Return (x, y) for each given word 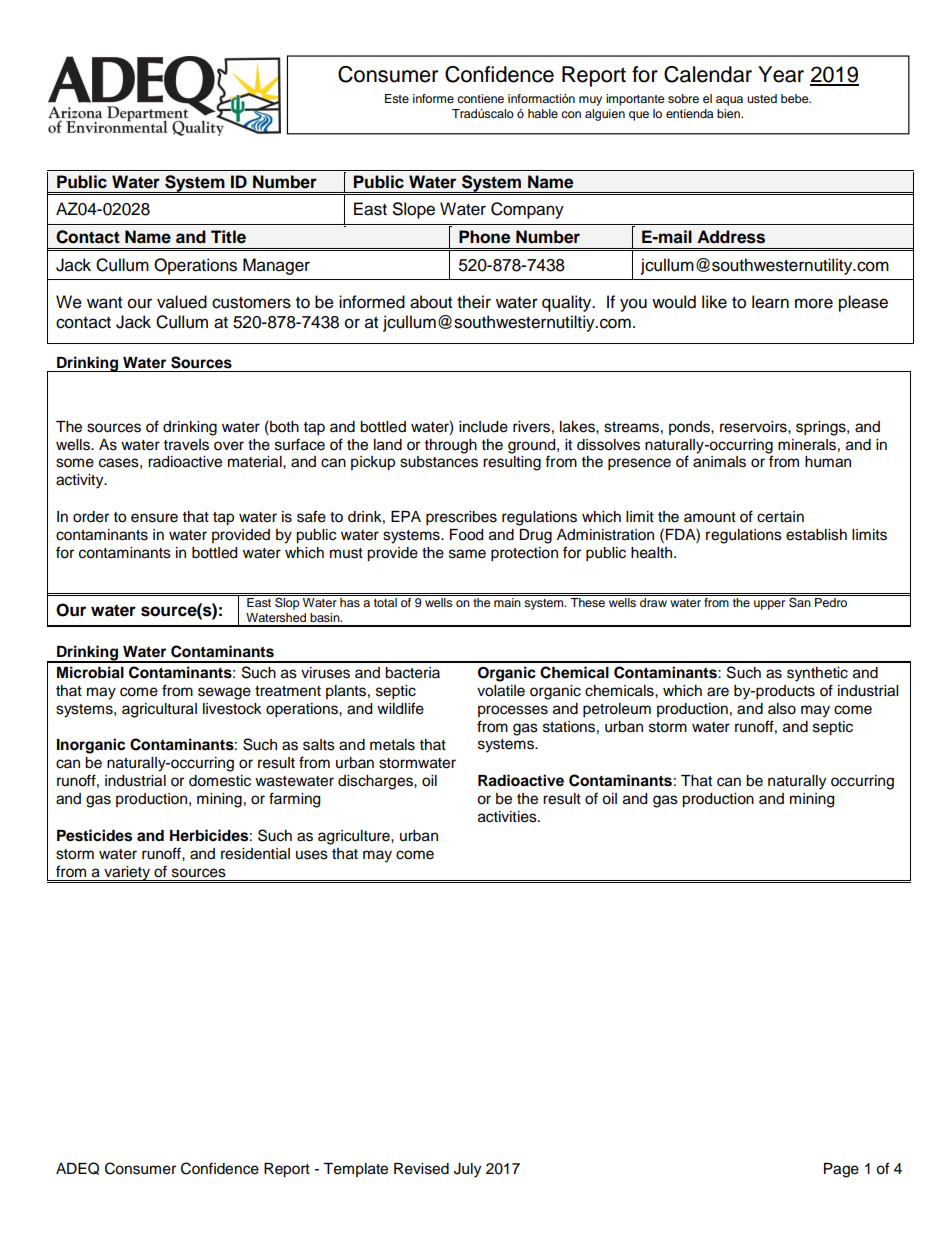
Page (841, 1170)
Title (228, 237)
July (467, 1170)
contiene (480, 98)
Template (355, 1170)
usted (762, 98)
